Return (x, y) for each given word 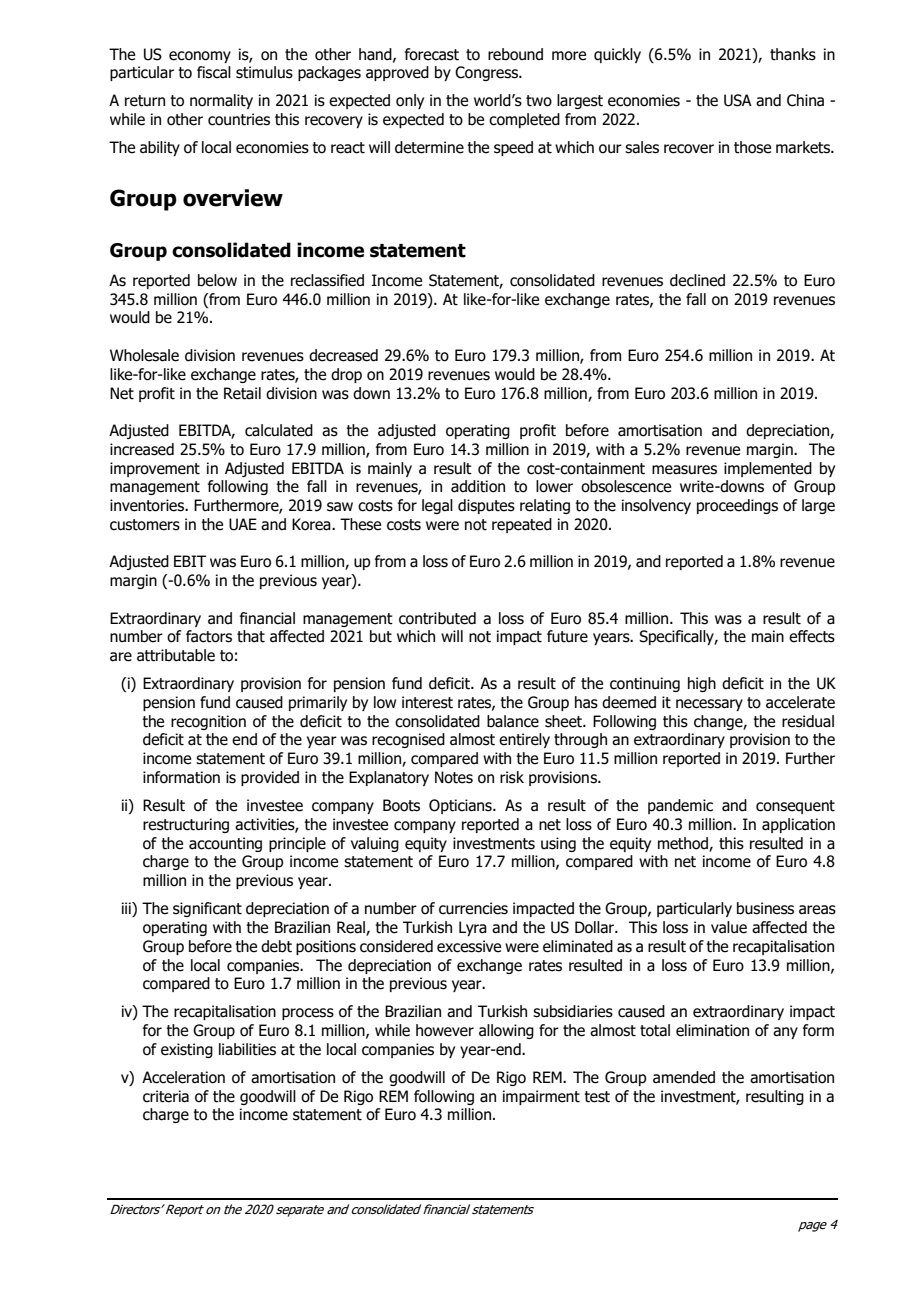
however (445, 1030)
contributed (437, 618)
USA (738, 100)
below (217, 280)
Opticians (461, 806)
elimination (712, 1030)
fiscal (214, 72)
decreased (343, 355)
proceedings (737, 506)
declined (697, 280)
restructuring (186, 825)
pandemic (680, 806)
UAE (243, 524)
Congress (487, 73)
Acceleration (183, 1077)
